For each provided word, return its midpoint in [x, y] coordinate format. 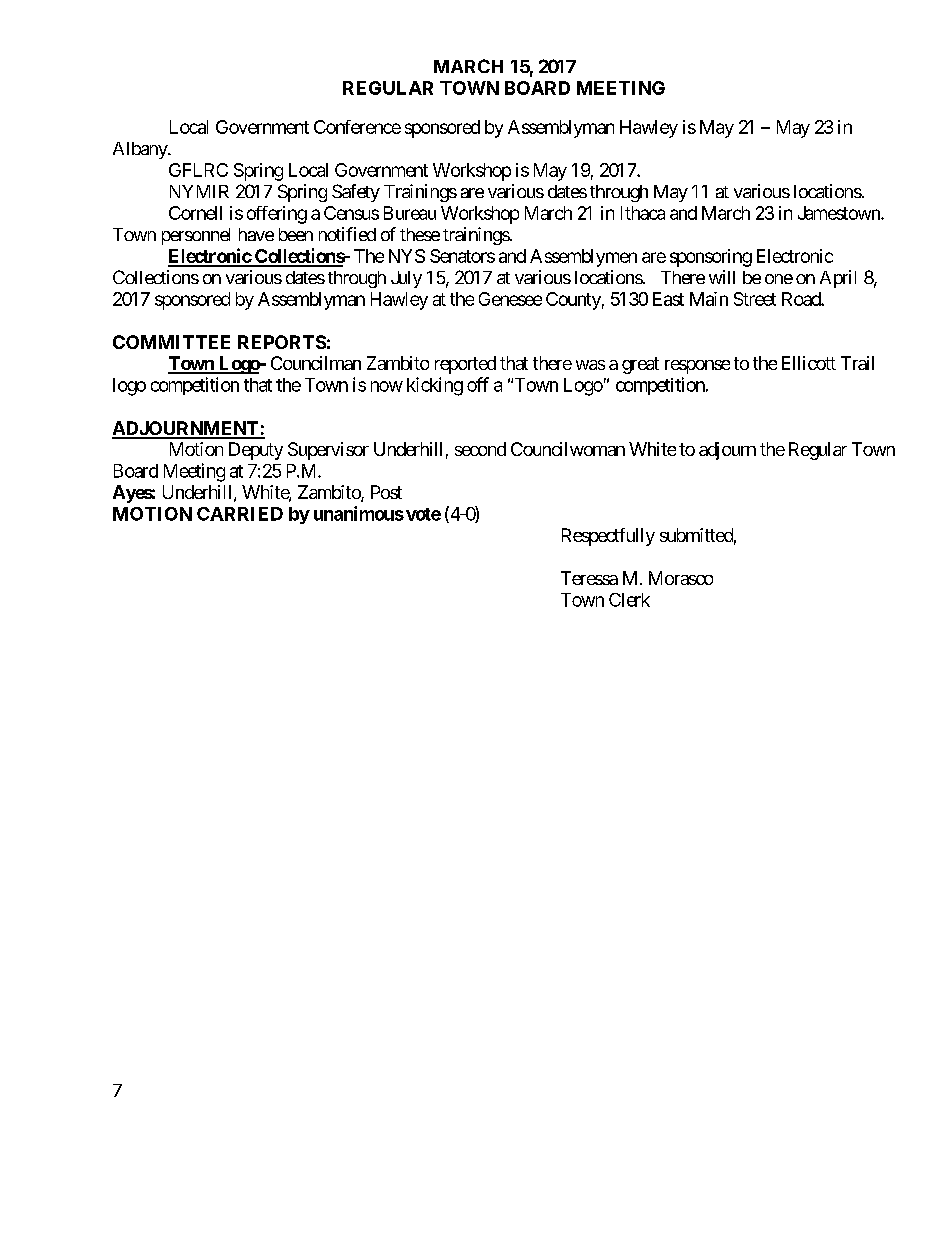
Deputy [256, 451]
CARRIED [240, 514]
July [406, 279]
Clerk [629, 600]
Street [755, 299]
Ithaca [643, 213]
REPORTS [282, 342]
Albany [141, 150]
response [697, 367]
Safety [356, 193]
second [480, 449]
